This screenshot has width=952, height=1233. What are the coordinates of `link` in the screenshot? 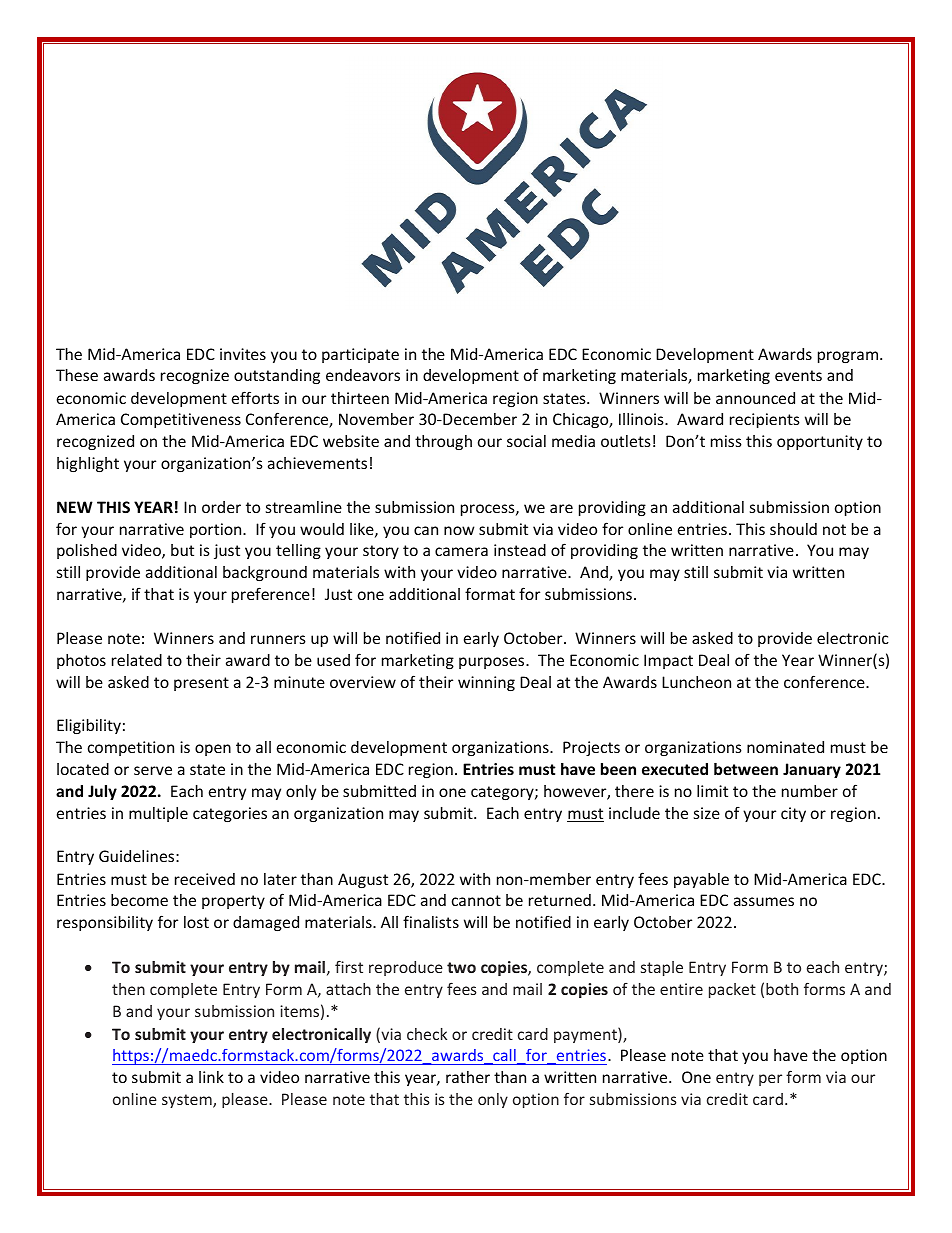 It's located at (211, 1077).
